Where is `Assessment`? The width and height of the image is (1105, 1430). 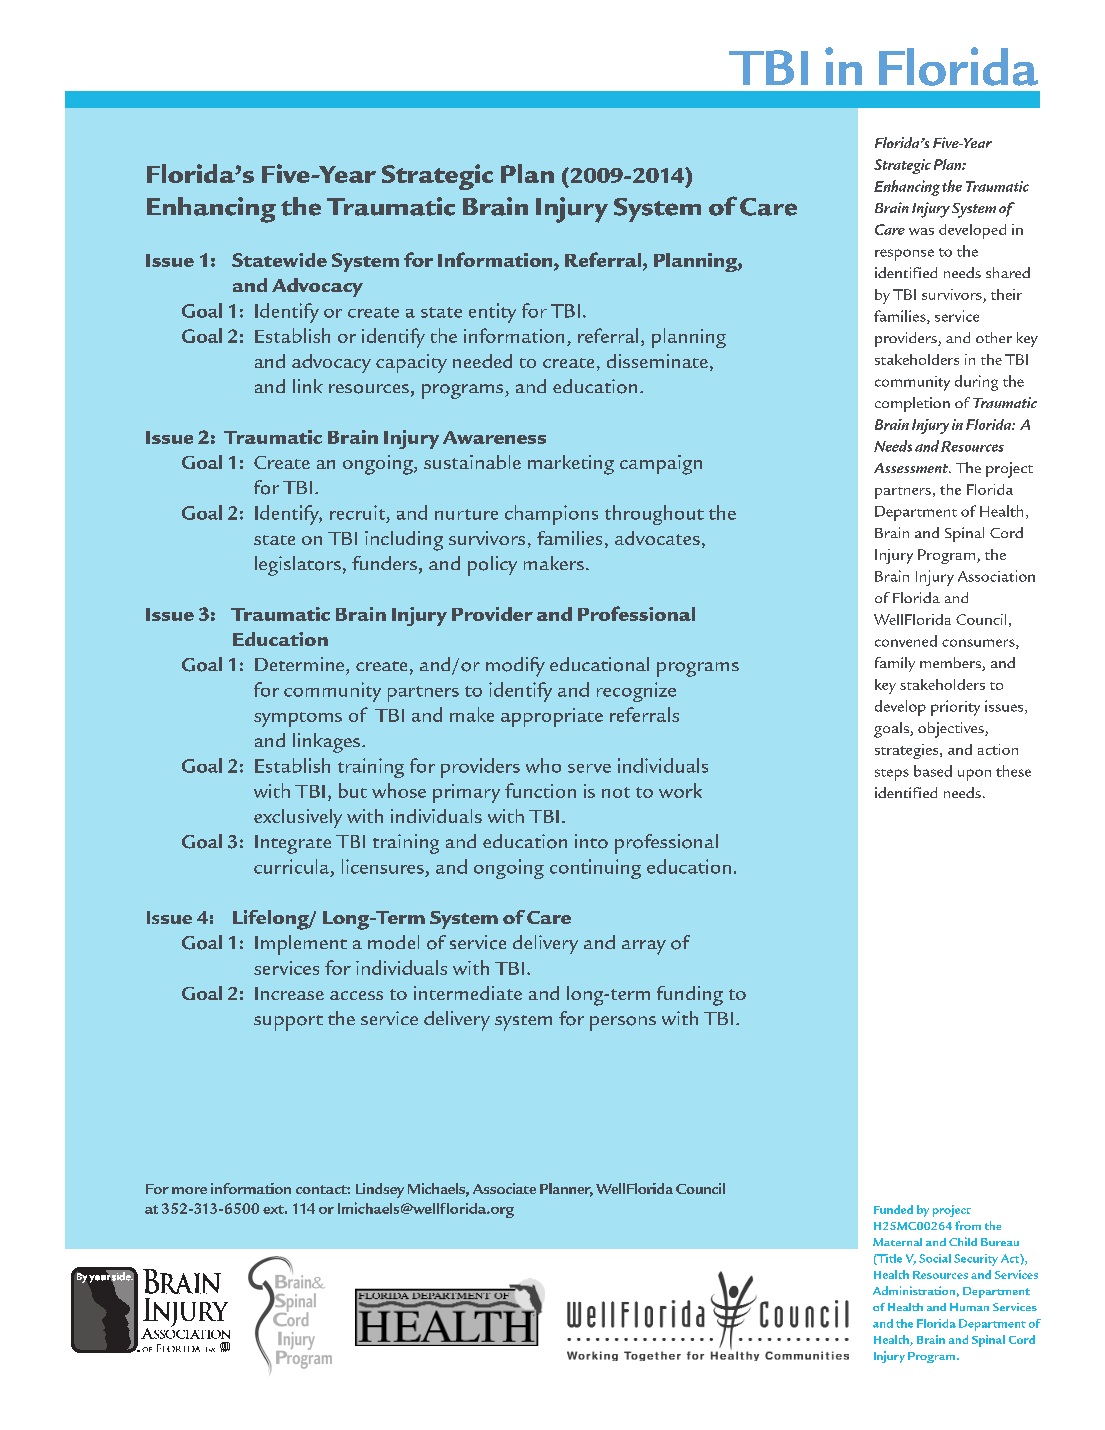
Assessment is located at coordinates (912, 468).
